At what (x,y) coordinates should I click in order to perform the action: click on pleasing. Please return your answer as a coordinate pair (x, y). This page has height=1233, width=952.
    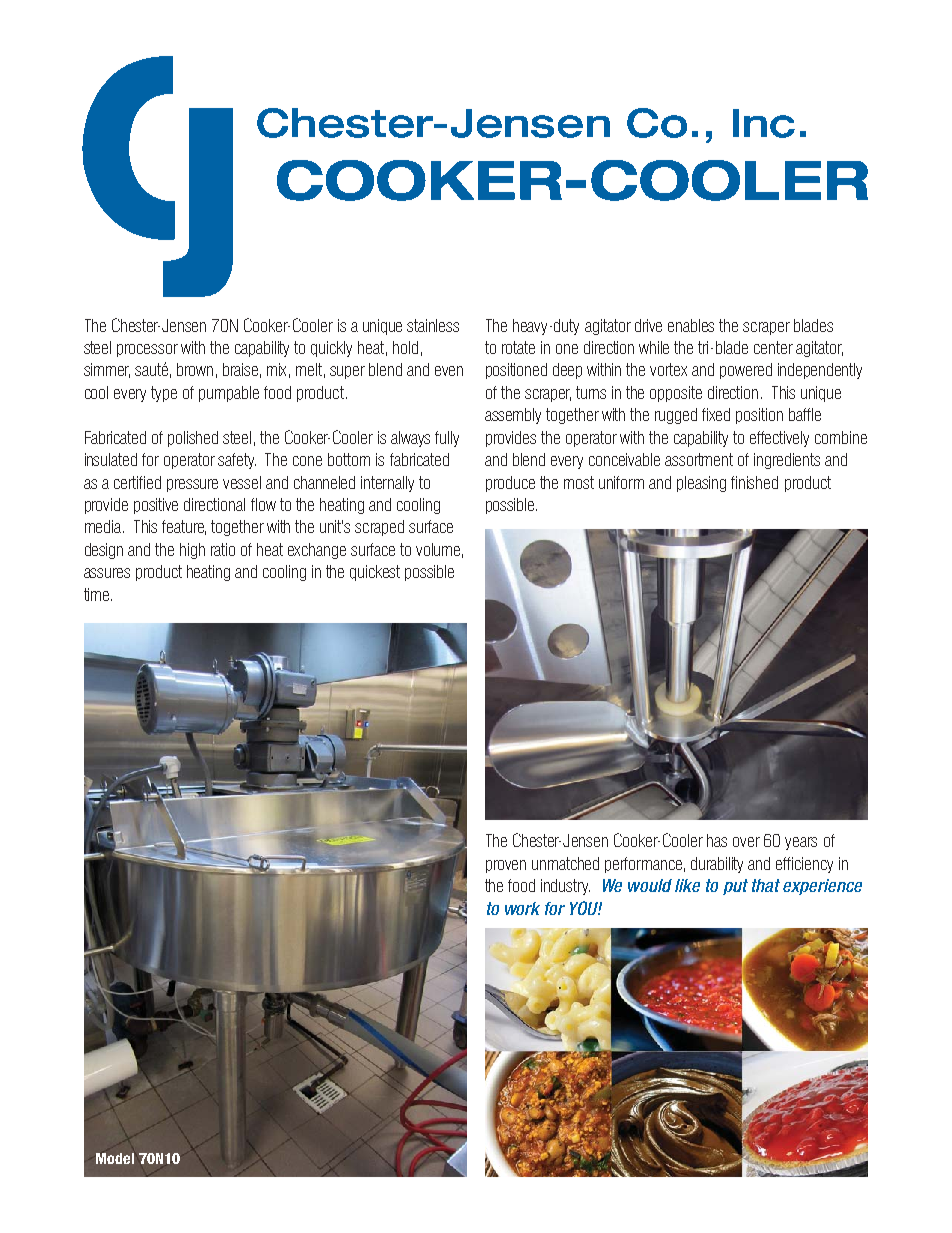
    Looking at the image, I should click on (701, 484).
